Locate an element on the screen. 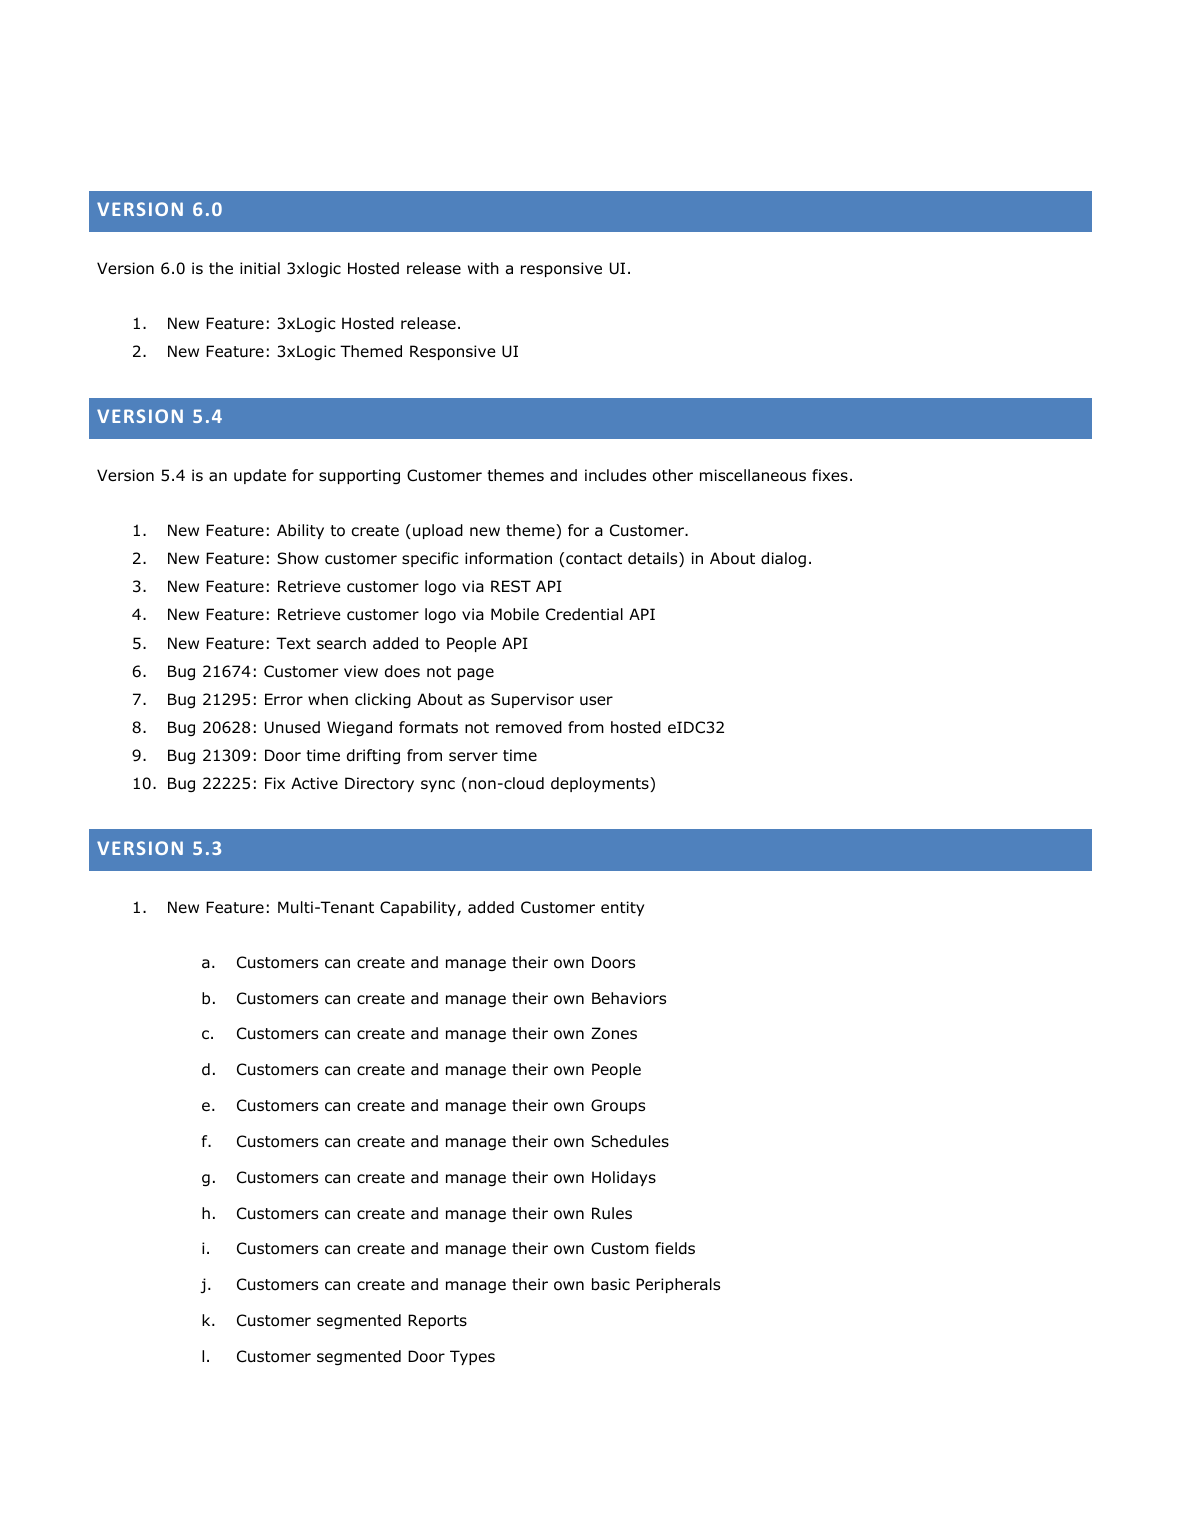  with is located at coordinates (483, 268).
